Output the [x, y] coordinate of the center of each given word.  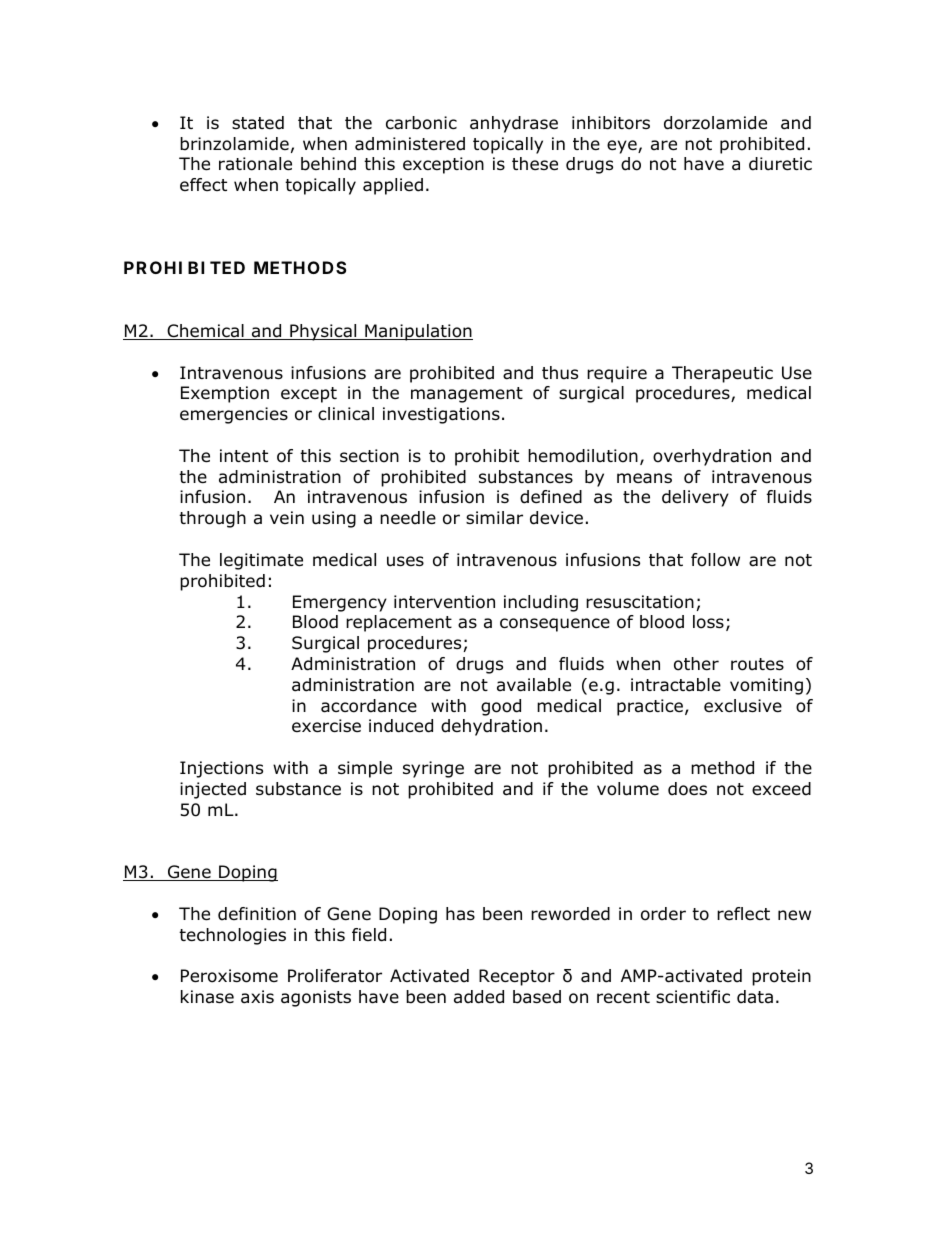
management [467, 395]
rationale [255, 164]
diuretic [780, 164]
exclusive [743, 706]
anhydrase [514, 124]
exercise [326, 726]
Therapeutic [722, 374]
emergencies [234, 415]
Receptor [517, 977]
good [501, 707]
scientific [693, 996]
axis [257, 997]
